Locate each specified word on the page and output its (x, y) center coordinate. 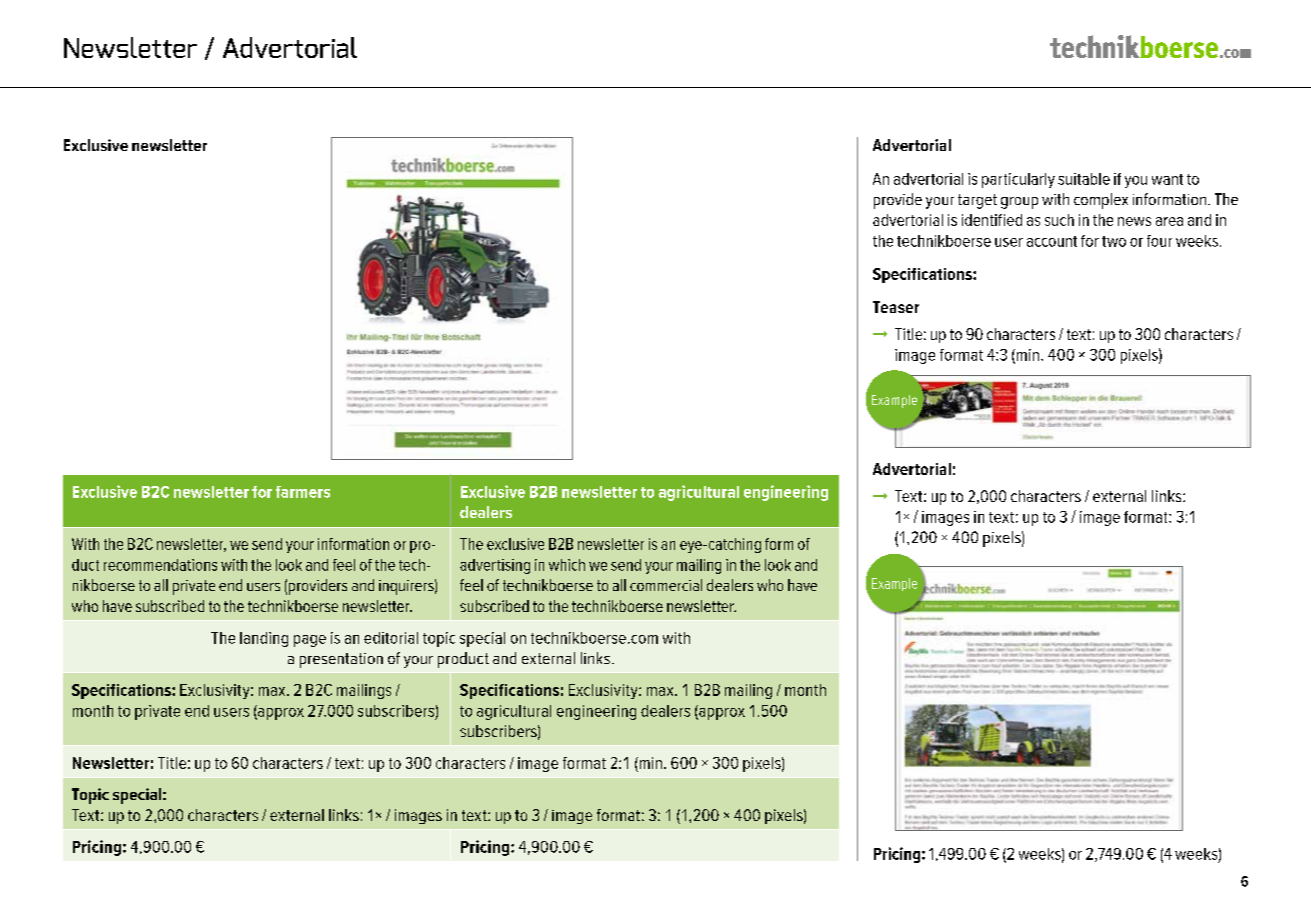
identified (992, 220)
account (1052, 241)
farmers (303, 492)
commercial (666, 585)
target (977, 201)
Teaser (896, 307)
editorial (391, 638)
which (567, 565)
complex (1101, 201)
